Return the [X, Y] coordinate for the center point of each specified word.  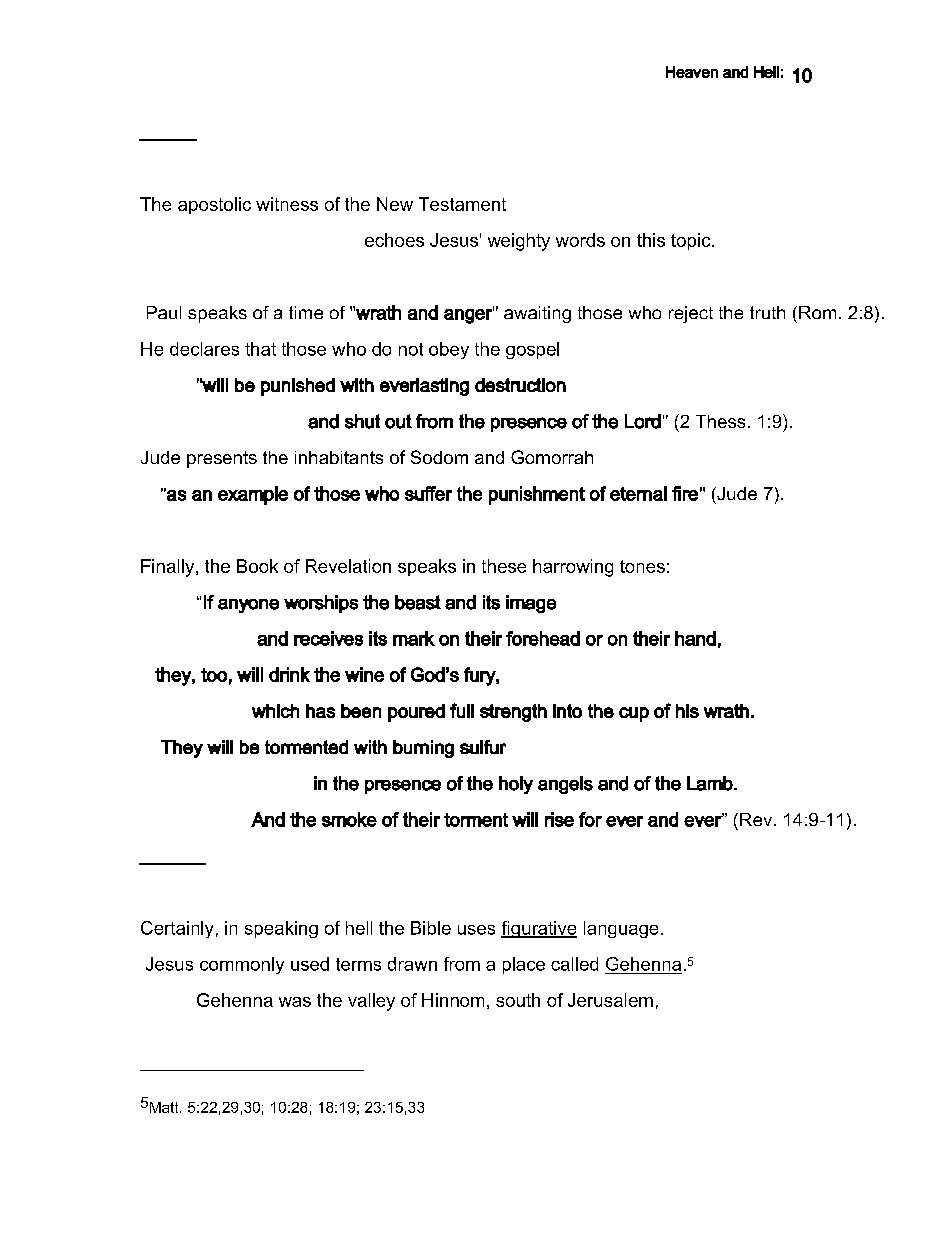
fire [685, 493]
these [504, 566]
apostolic [214, 205]
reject [691, 314]
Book [257, 566]
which [275, 711]
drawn [412, 964]
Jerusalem [610, 1000]
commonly [242, 965]
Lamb [711, 783]
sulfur [483, 747]
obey [449, 350]
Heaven [692, 72]
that [260, 349]
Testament [462, 204]
